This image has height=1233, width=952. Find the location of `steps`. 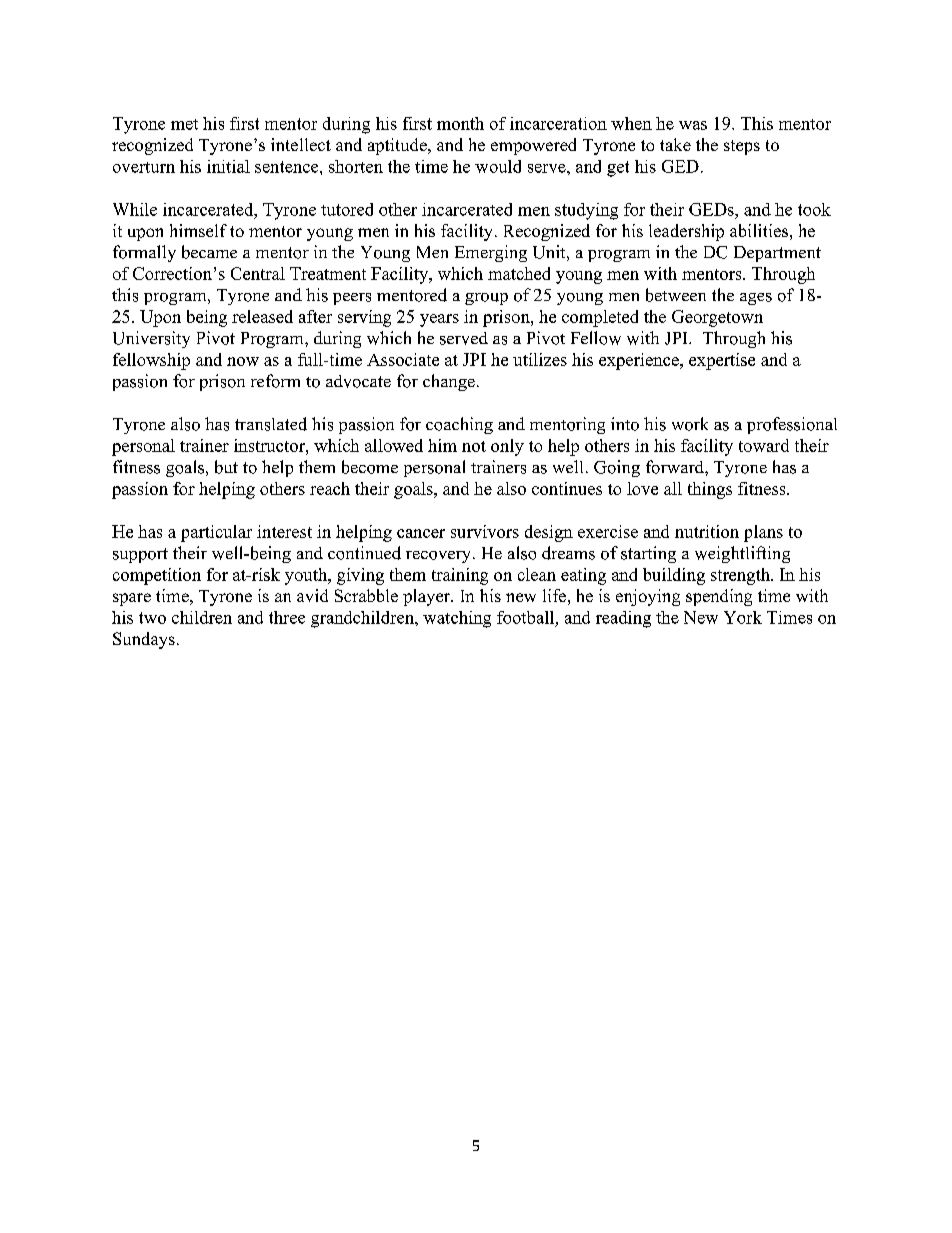

steps is located at coordinates (742, 147).
